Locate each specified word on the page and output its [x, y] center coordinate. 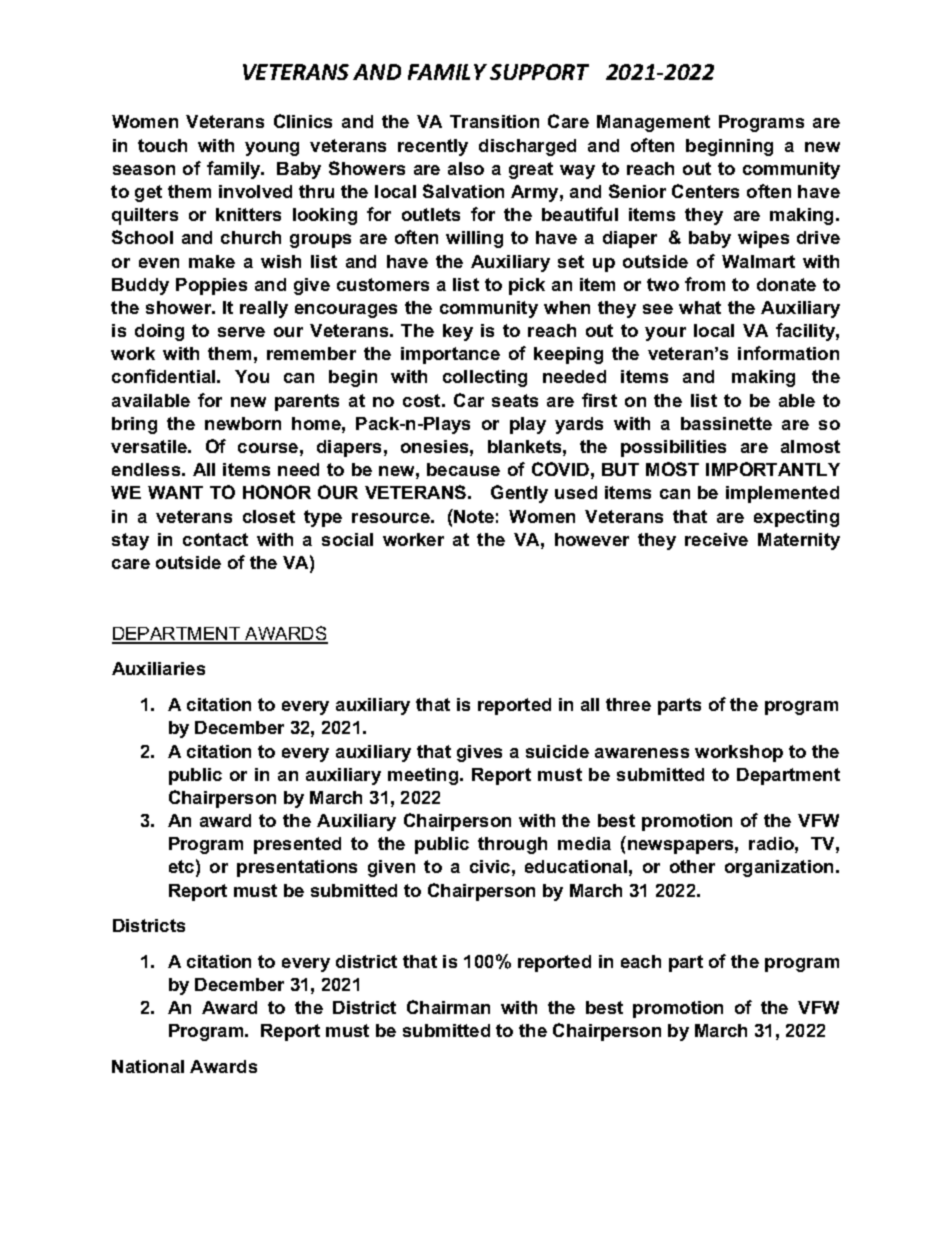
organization [779, 868]
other [692, 866]
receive [716, 539]
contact [215, 539]
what [700, 307]
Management [653, 123]
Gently [519, 494]
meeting [424, 776]
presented [297, 845]
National [148, 1066]
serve [241, 332]
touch [162, 145]
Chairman [448, 1007]
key [458, 332]
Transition [494, 121]
